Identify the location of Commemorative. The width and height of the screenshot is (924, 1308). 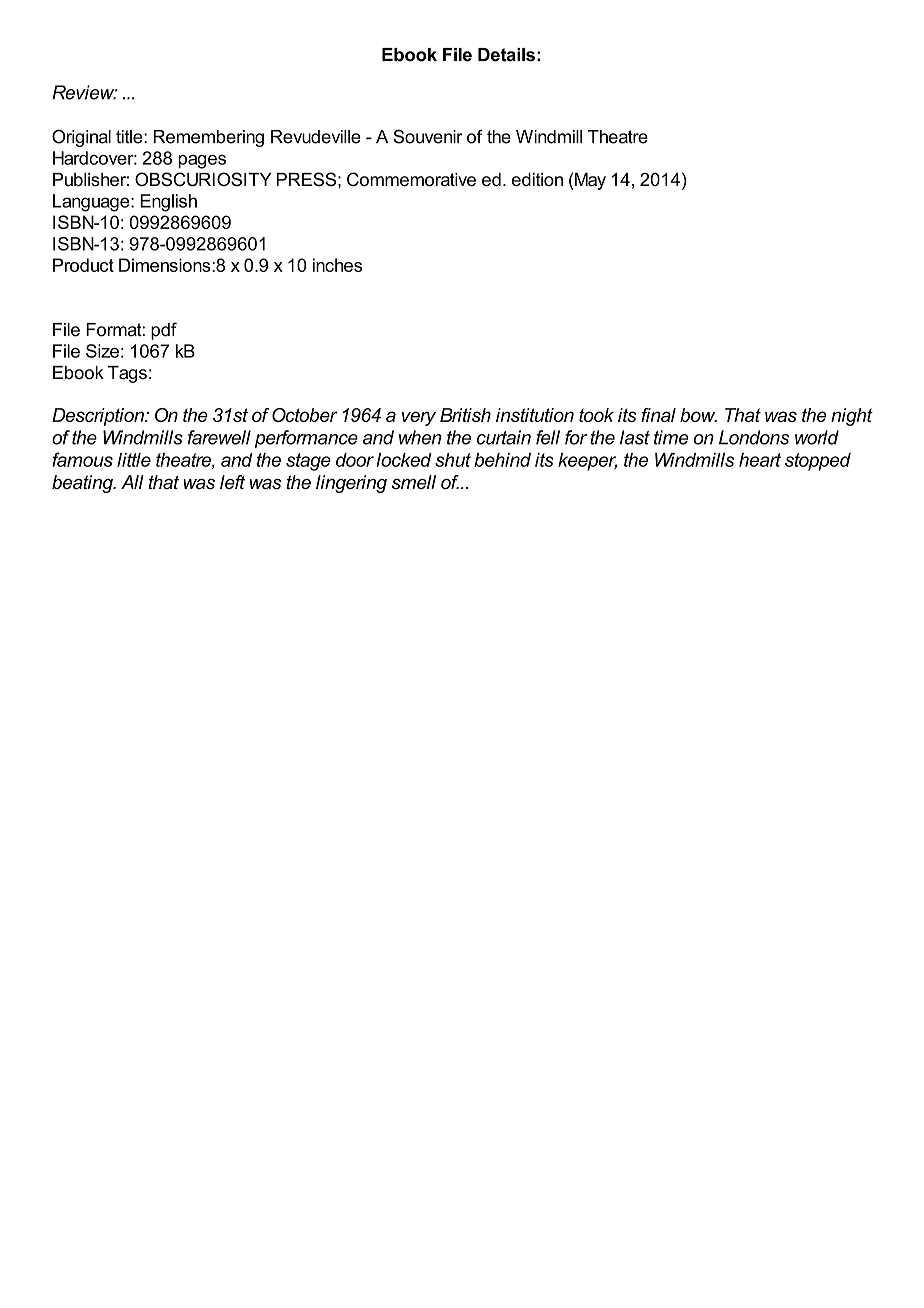
(411, 179).
